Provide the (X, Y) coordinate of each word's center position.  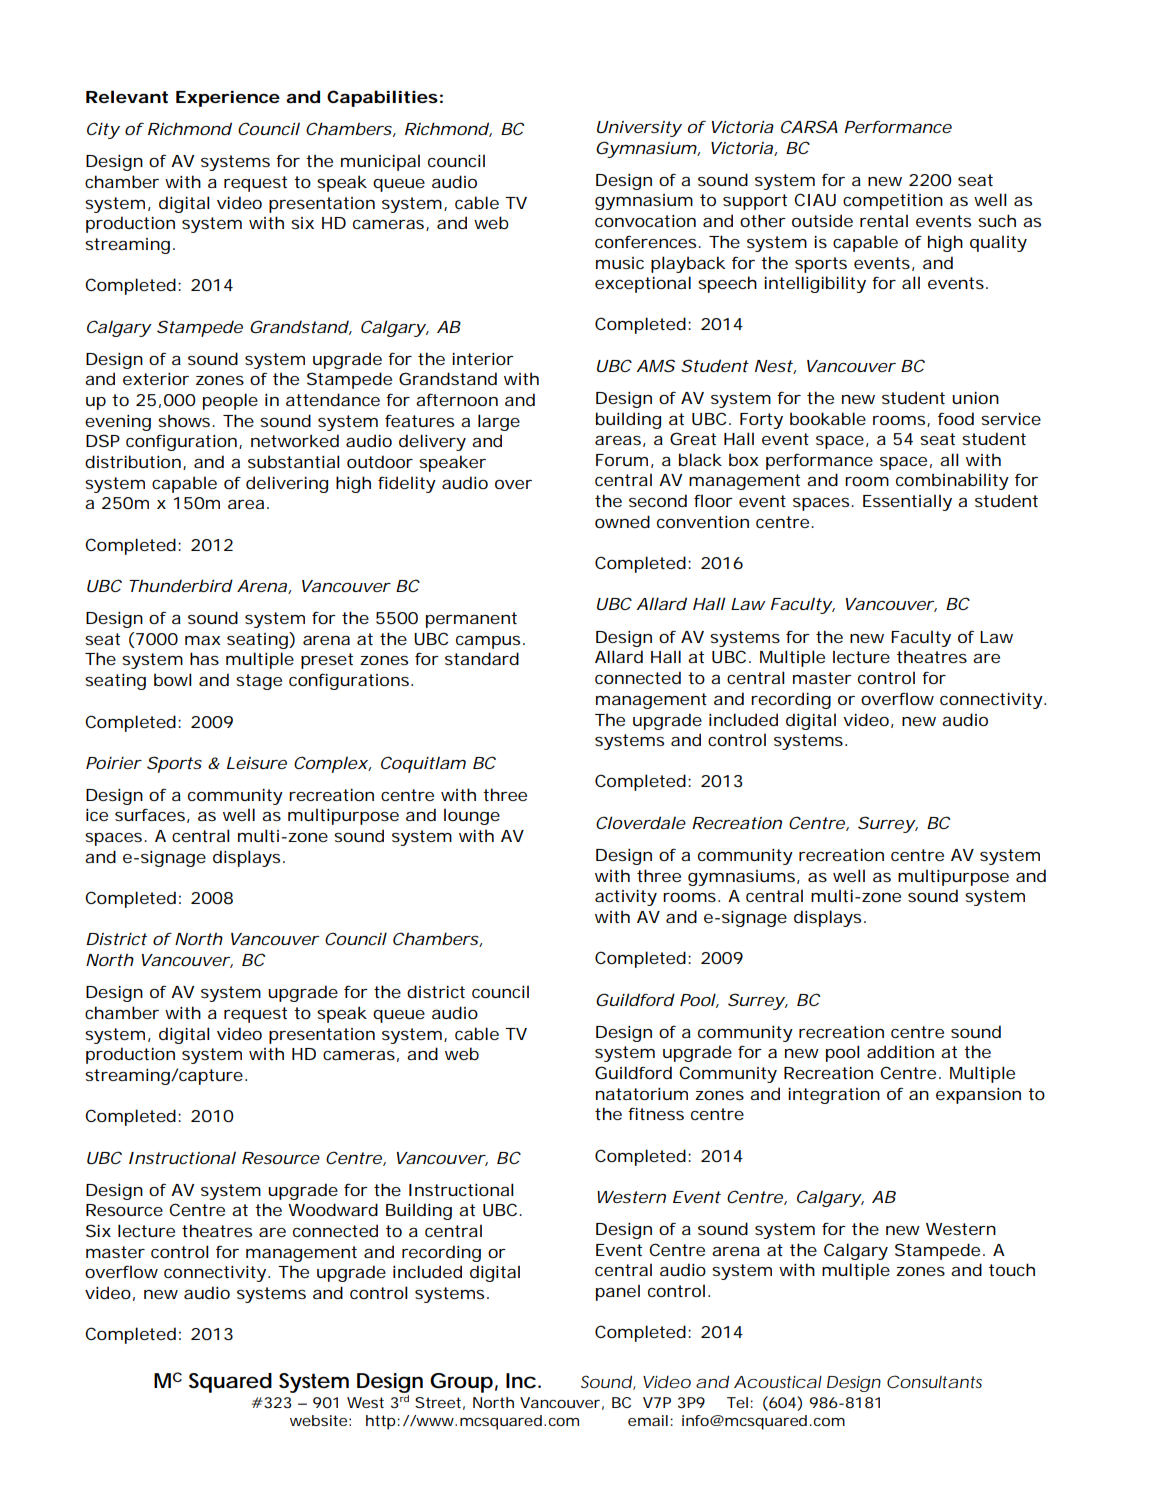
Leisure (257, 763)
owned (622, 521)
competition (893, 202)
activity (626, 898)
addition (900, 1051)
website (318, 1420)
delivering (287, 484)
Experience (228, 98)
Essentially (907, 502)
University (639, 129)
